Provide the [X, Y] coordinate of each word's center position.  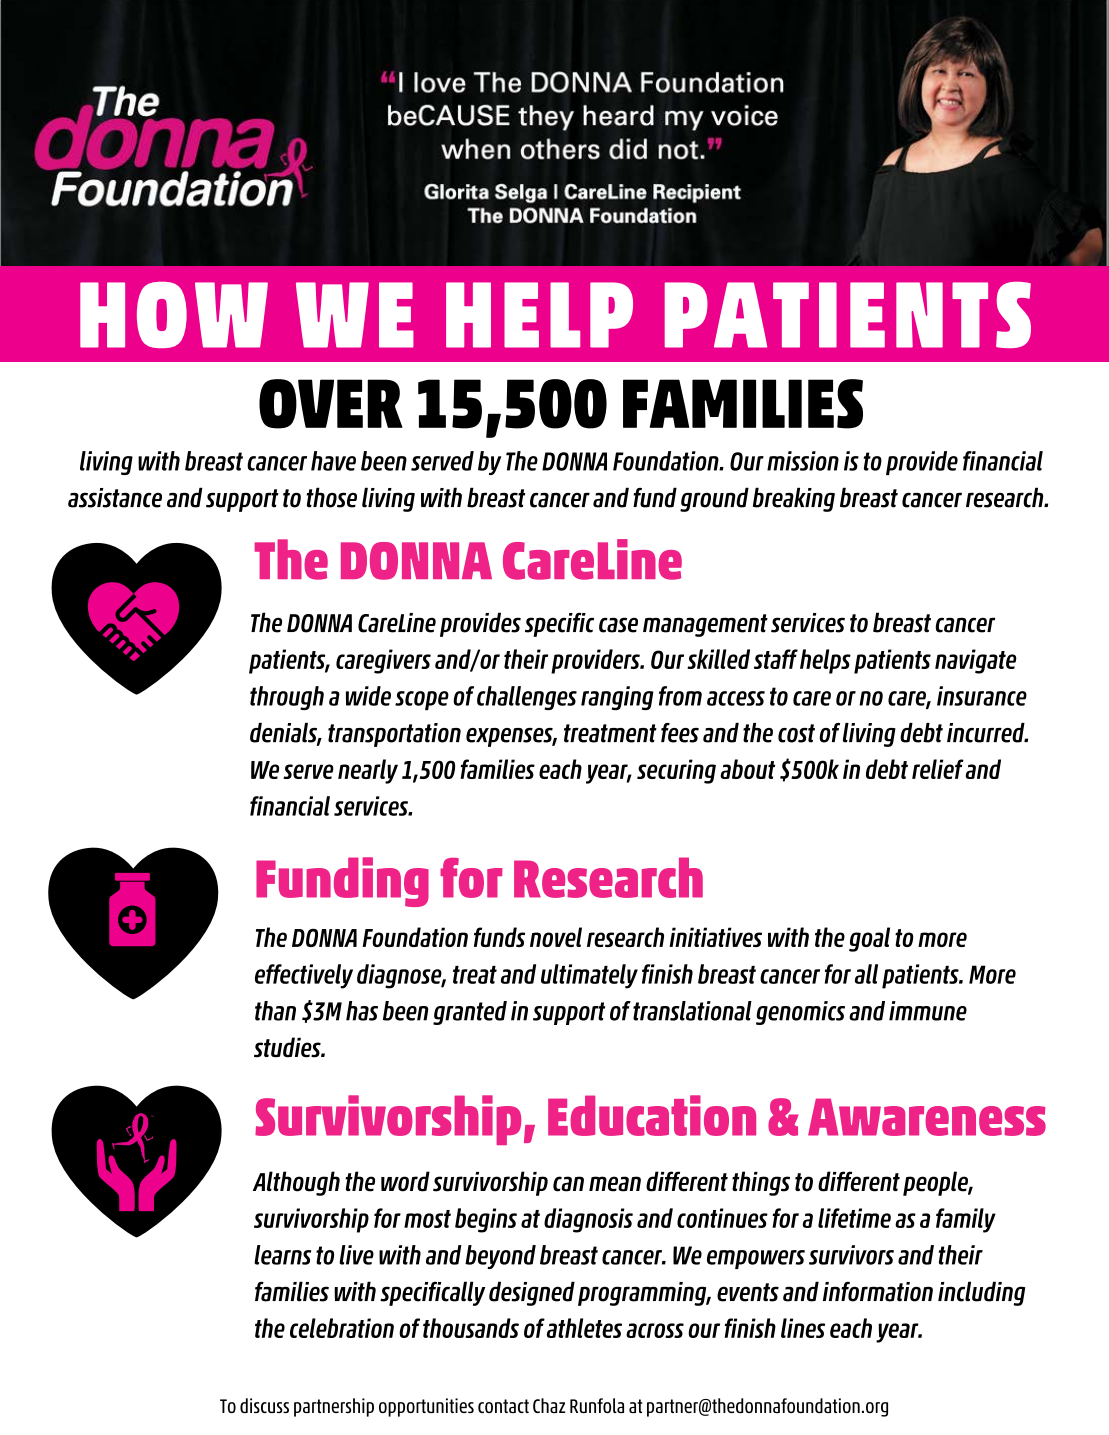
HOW [174, 315]
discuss [264, 1405]
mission [803, 461]
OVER [331, 404]
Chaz [549, 1405]
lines [803, 1328]
